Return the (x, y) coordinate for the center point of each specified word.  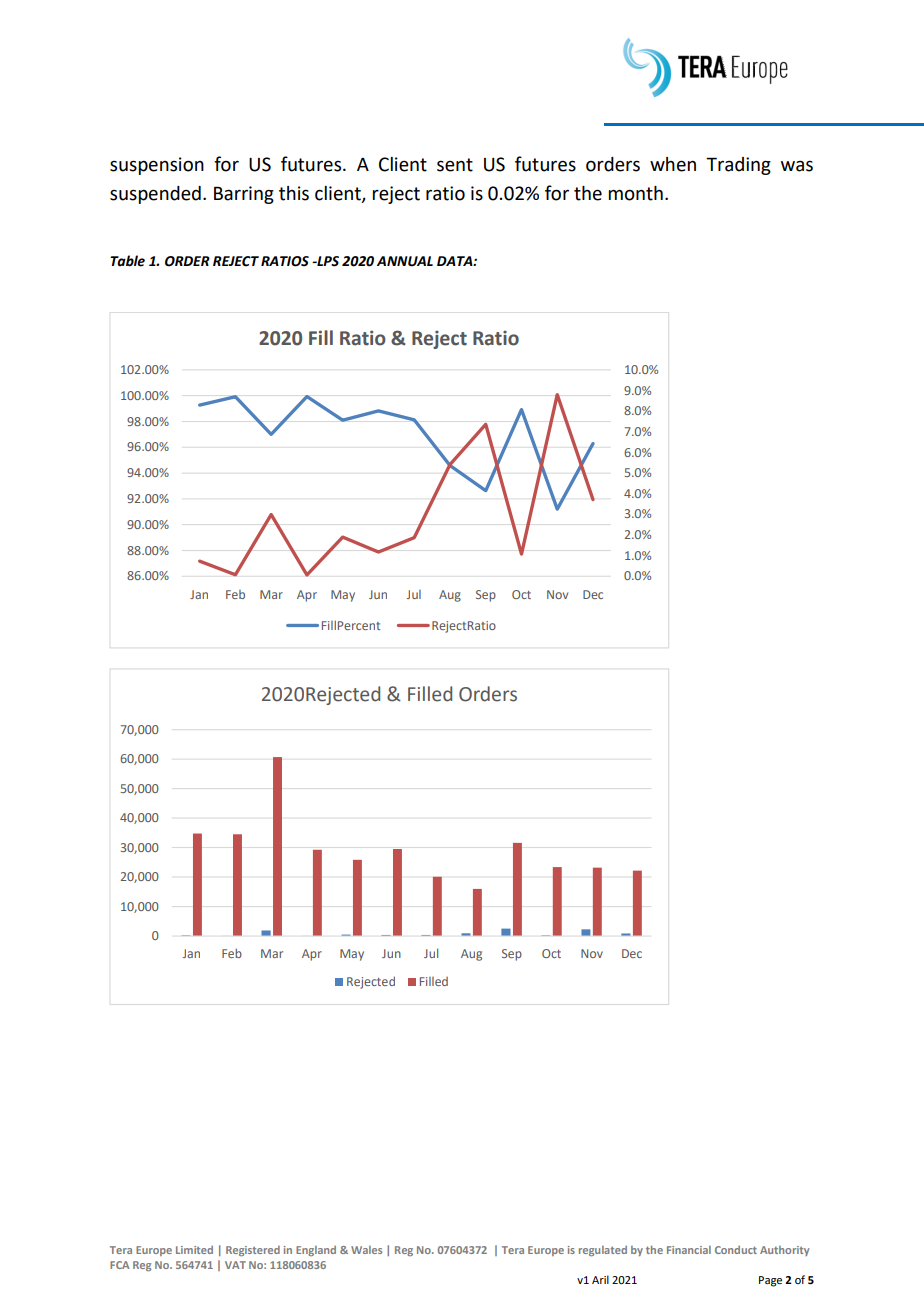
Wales (366, 1250)
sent (455, 165)
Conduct (736, 1250)
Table (127, 261)
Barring (244, 195)
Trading (738, 166)
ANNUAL (405, 261)
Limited (194, 1250)
